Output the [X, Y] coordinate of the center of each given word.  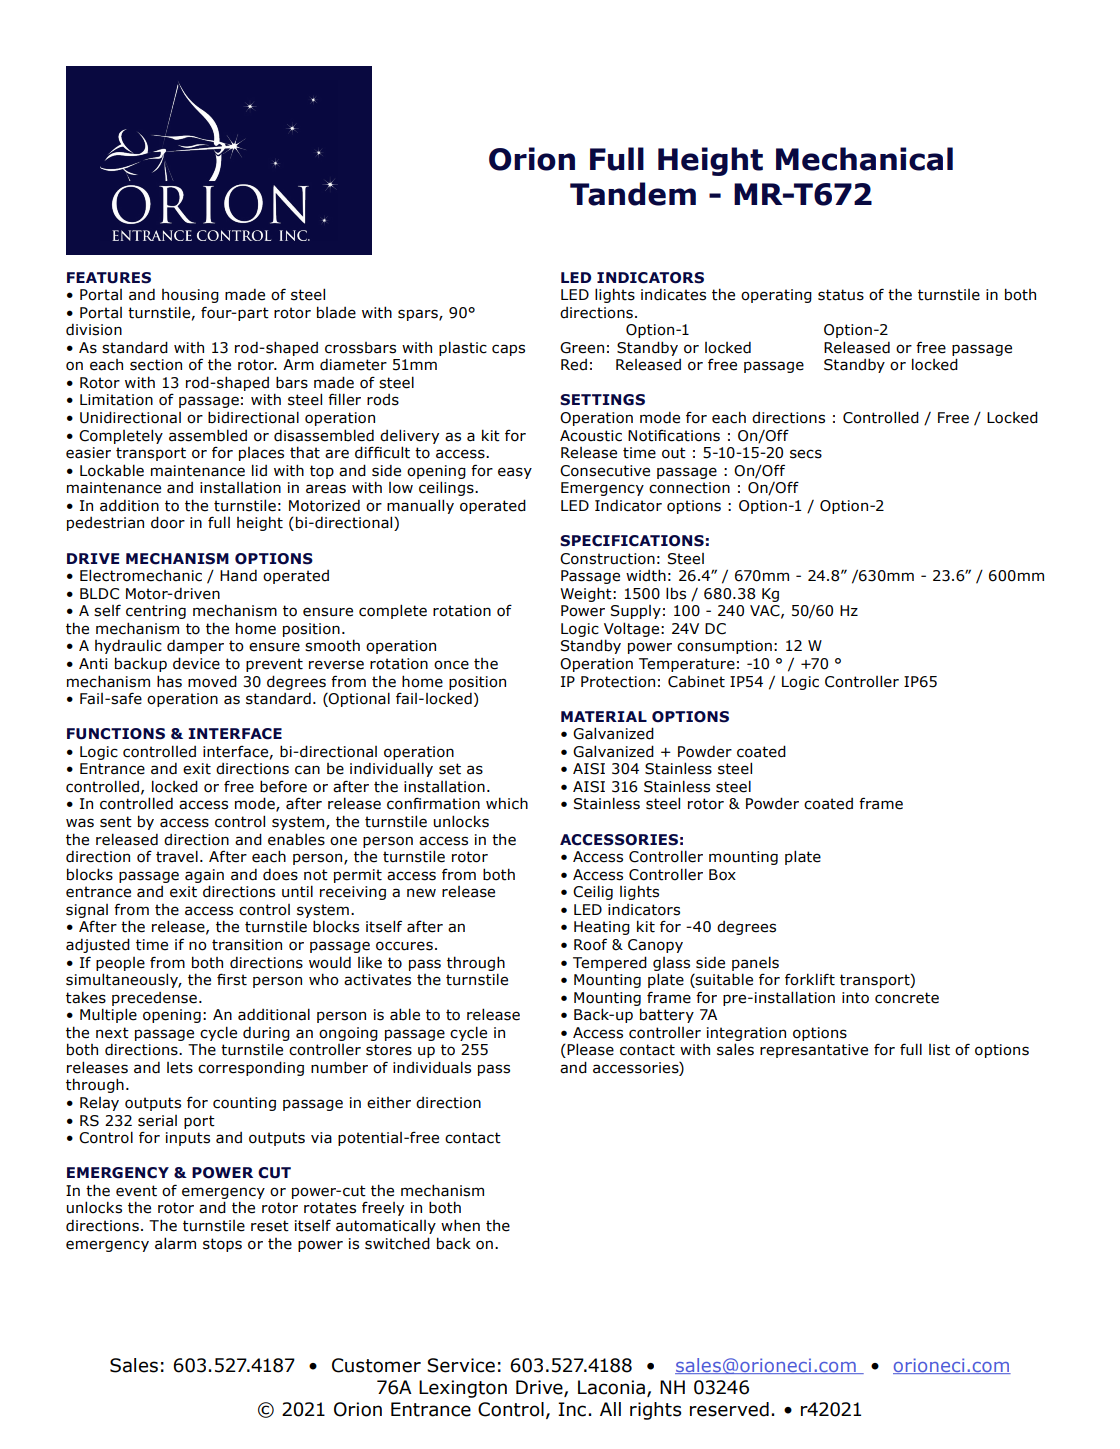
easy [515, 473]
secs [806, 454]
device [196, 663]
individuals [432, 1067]
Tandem [633, 194]
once [451, 665]
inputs [188, 1139]
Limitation [116, 400]
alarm [175, 1243]
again [204, 876]
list [939, 1050]
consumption [724, 647]
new [421, 893]
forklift [810, 979]
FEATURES [109, 278]
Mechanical [864, 159]
